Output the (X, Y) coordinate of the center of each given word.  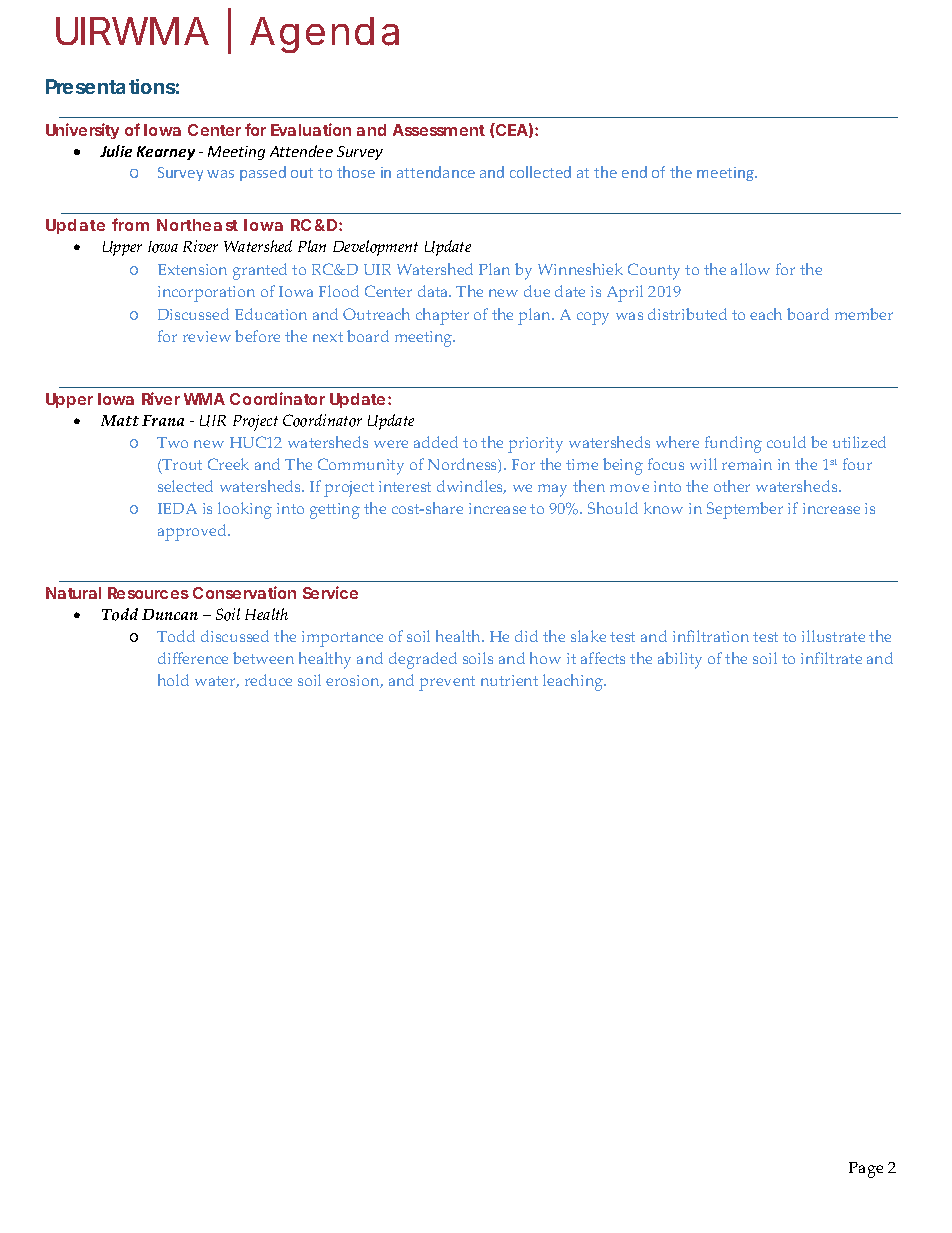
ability (680, 660)
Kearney (166, 153)
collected (540, 172)
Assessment (439, 130)
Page (866, 1170)
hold (173, 680)
